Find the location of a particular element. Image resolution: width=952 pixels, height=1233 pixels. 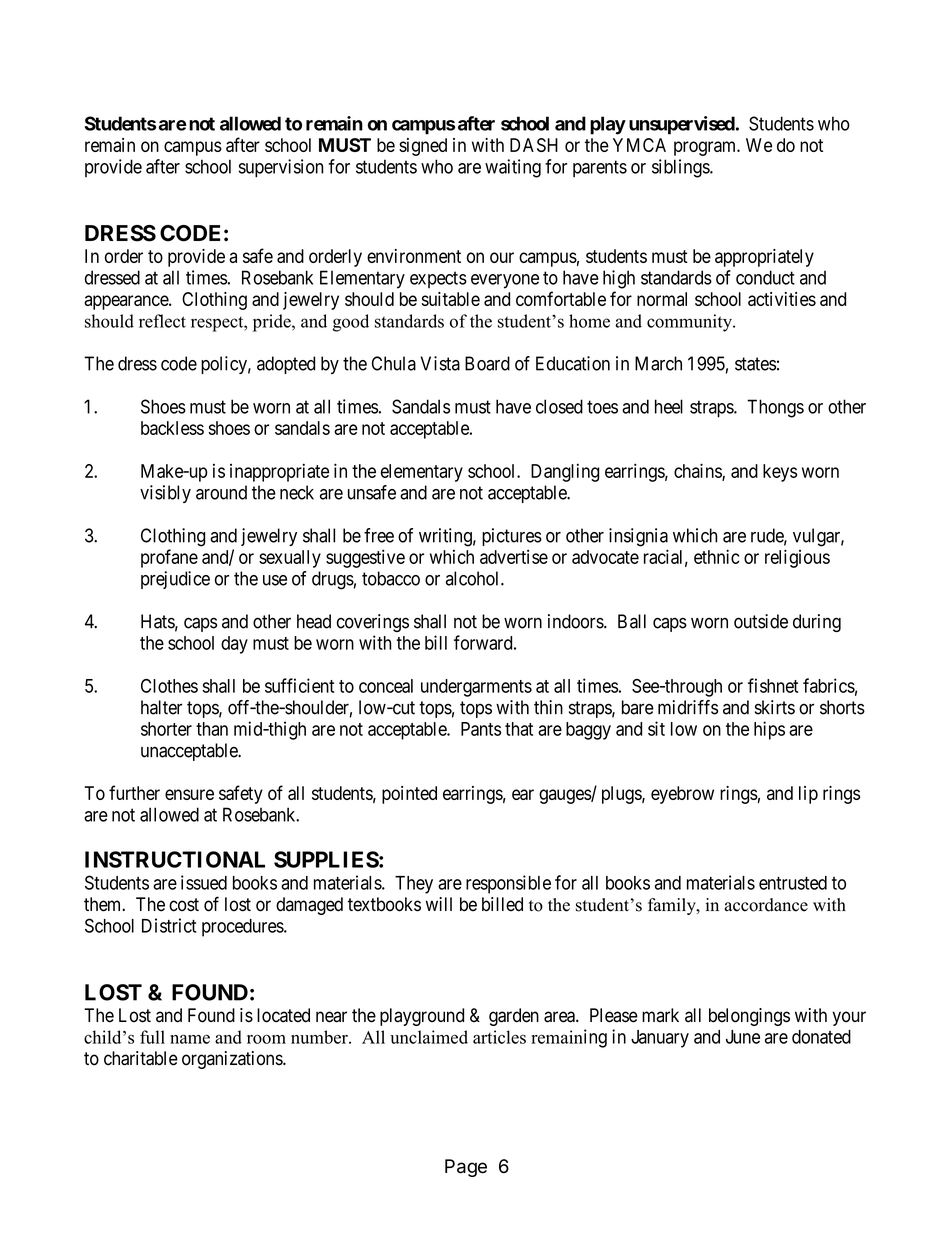

advertise is located at coordinates (514, 557).
